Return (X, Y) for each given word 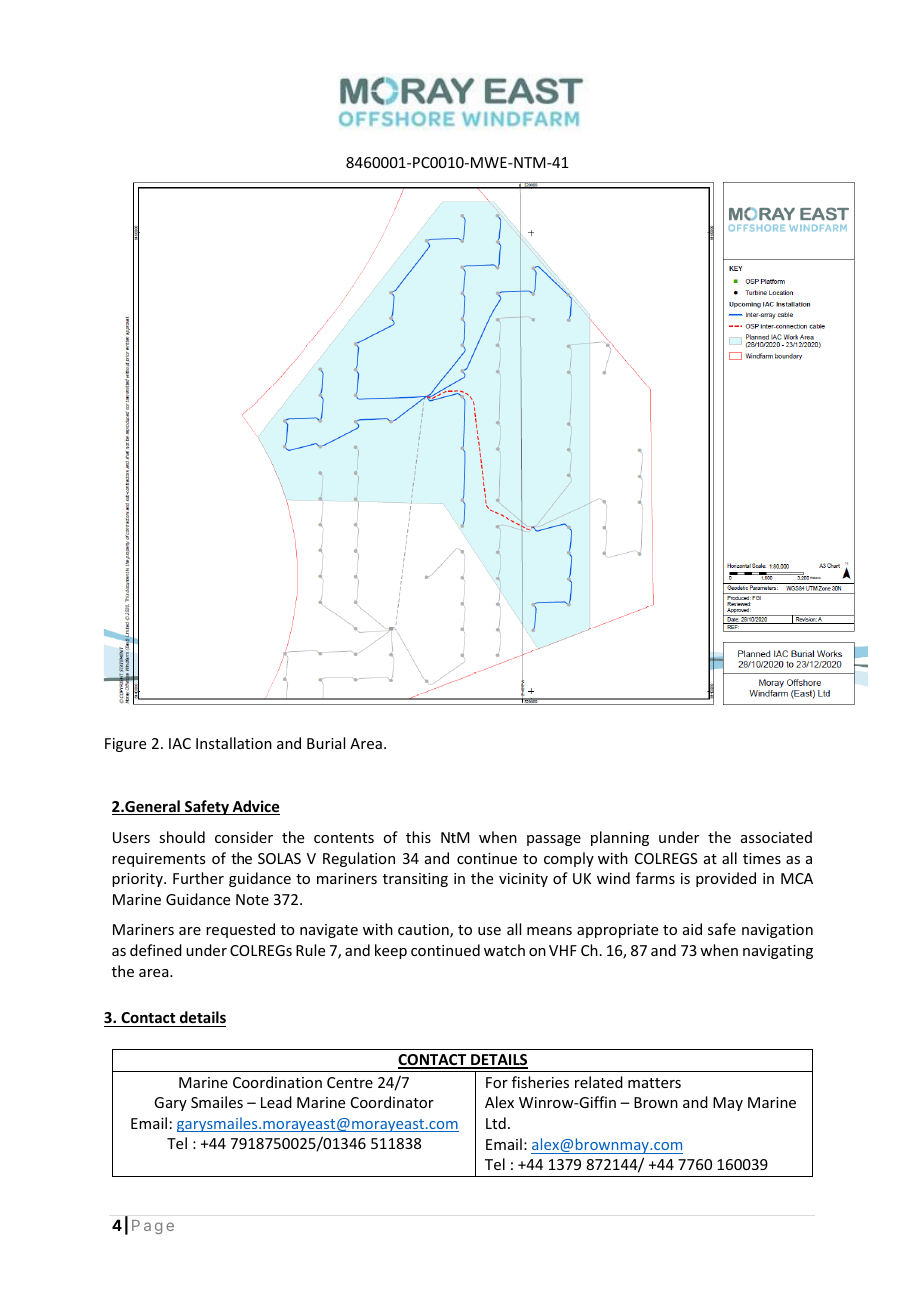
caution (424, 931)
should (182, 837)
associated (776, 837)
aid (692, 929)
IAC (180, 743)
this (418, 837)
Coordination (277, 1082)
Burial (326, 743)
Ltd (496, 1123)
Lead (276, 1102)
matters (654, 1083)
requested (240, 930)
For (497, 1082)
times (762, 858)
